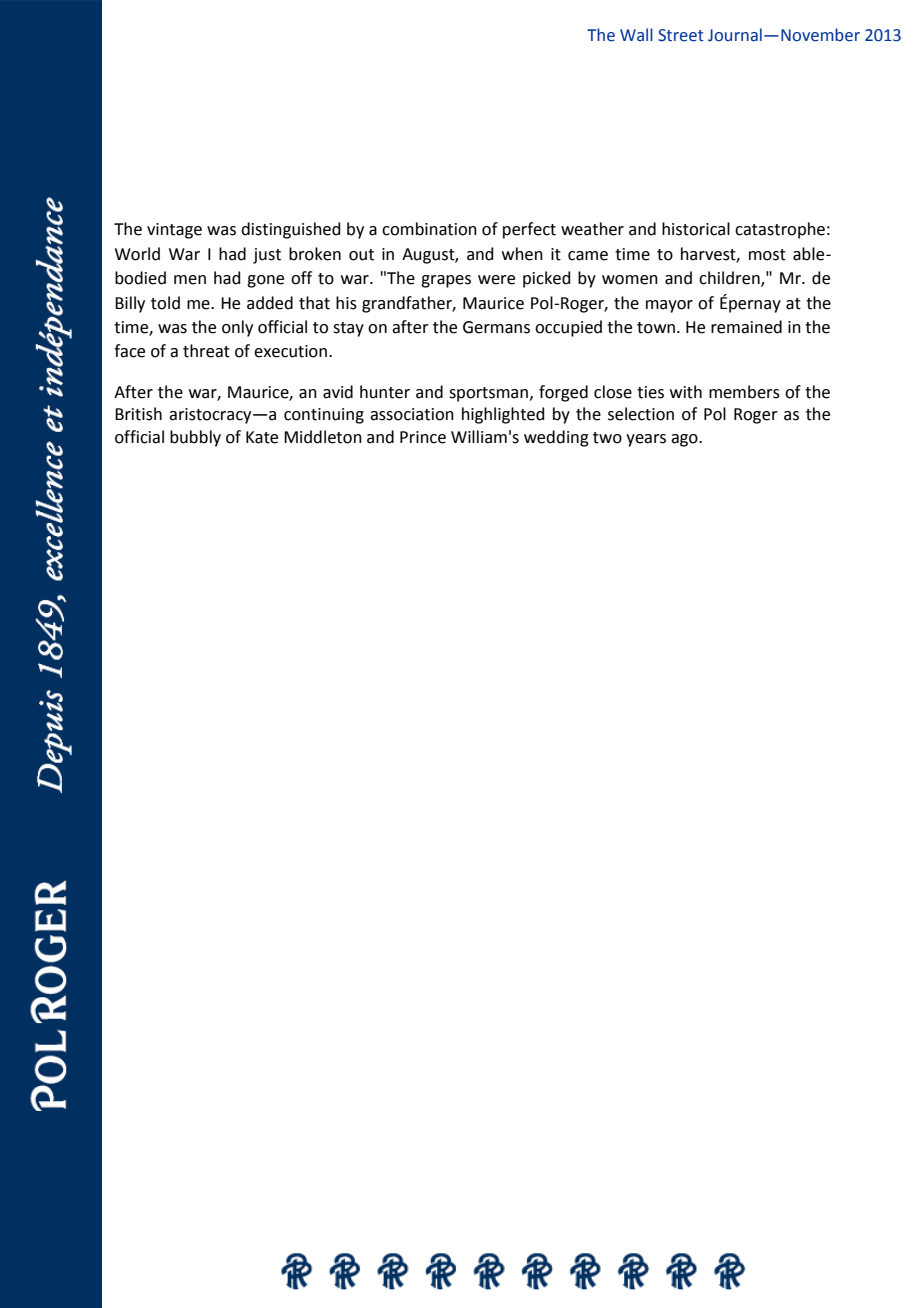  Describe the element at coordinates (174, 231) in the image. I see `vintage` at that location.
